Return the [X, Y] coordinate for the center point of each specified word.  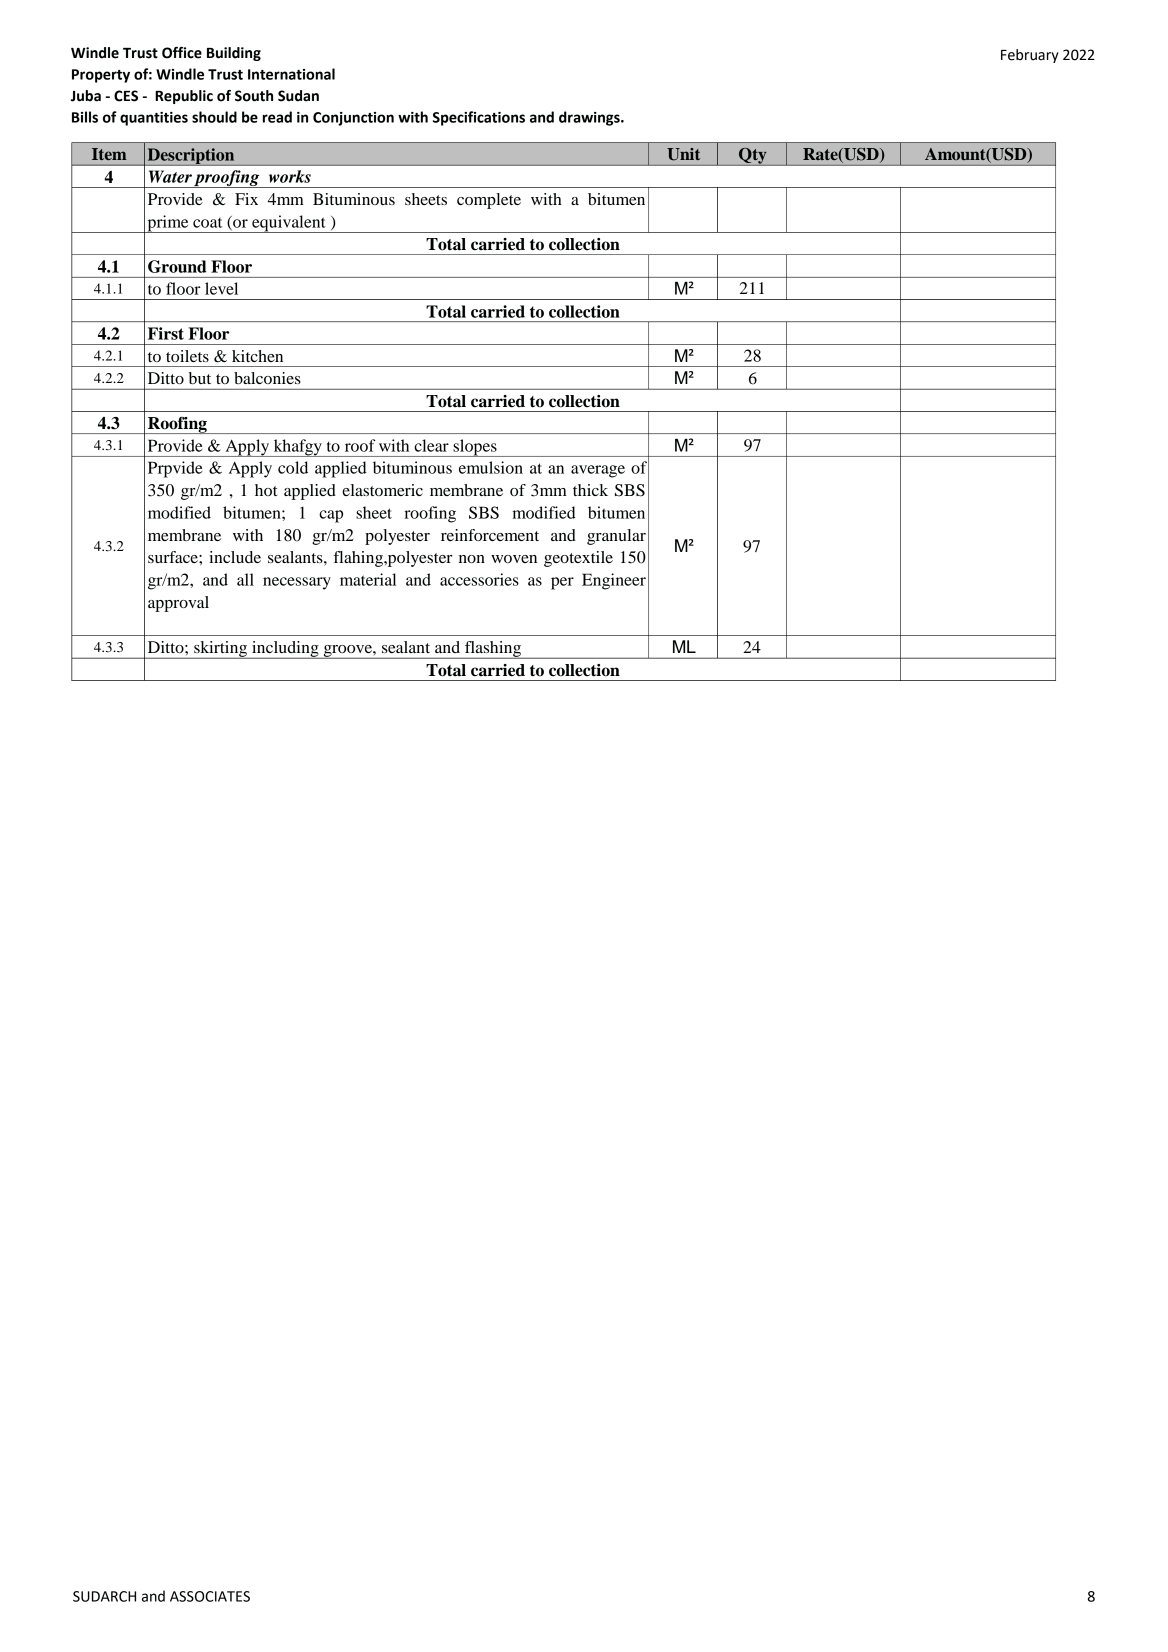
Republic [184, 97]
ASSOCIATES [210, 1596]
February [1030, 56]
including [285, 650]
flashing [493, 650]
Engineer [614, 581]
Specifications [479, 118]
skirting [220, 650]
